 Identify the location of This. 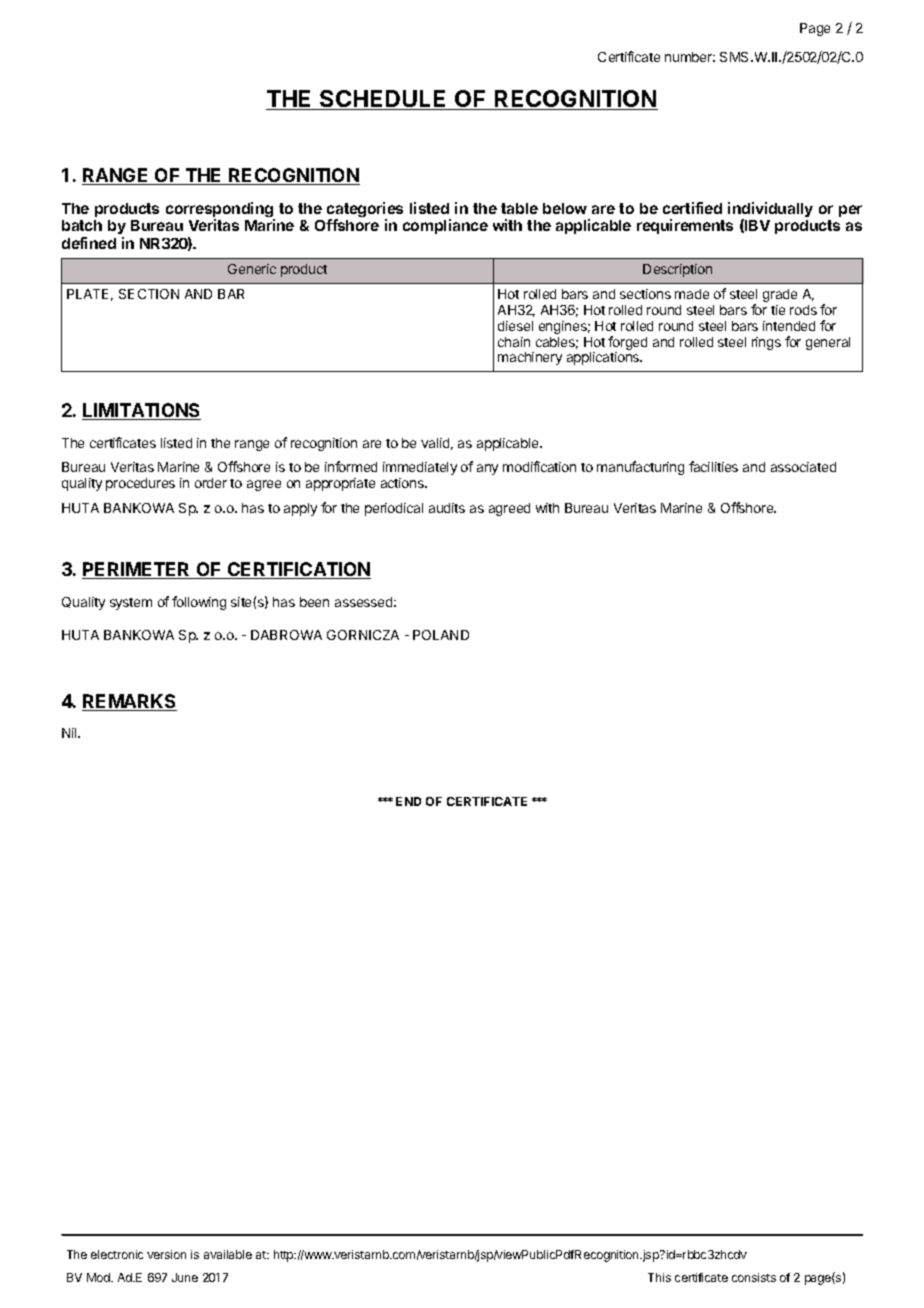
(659, 1277).
